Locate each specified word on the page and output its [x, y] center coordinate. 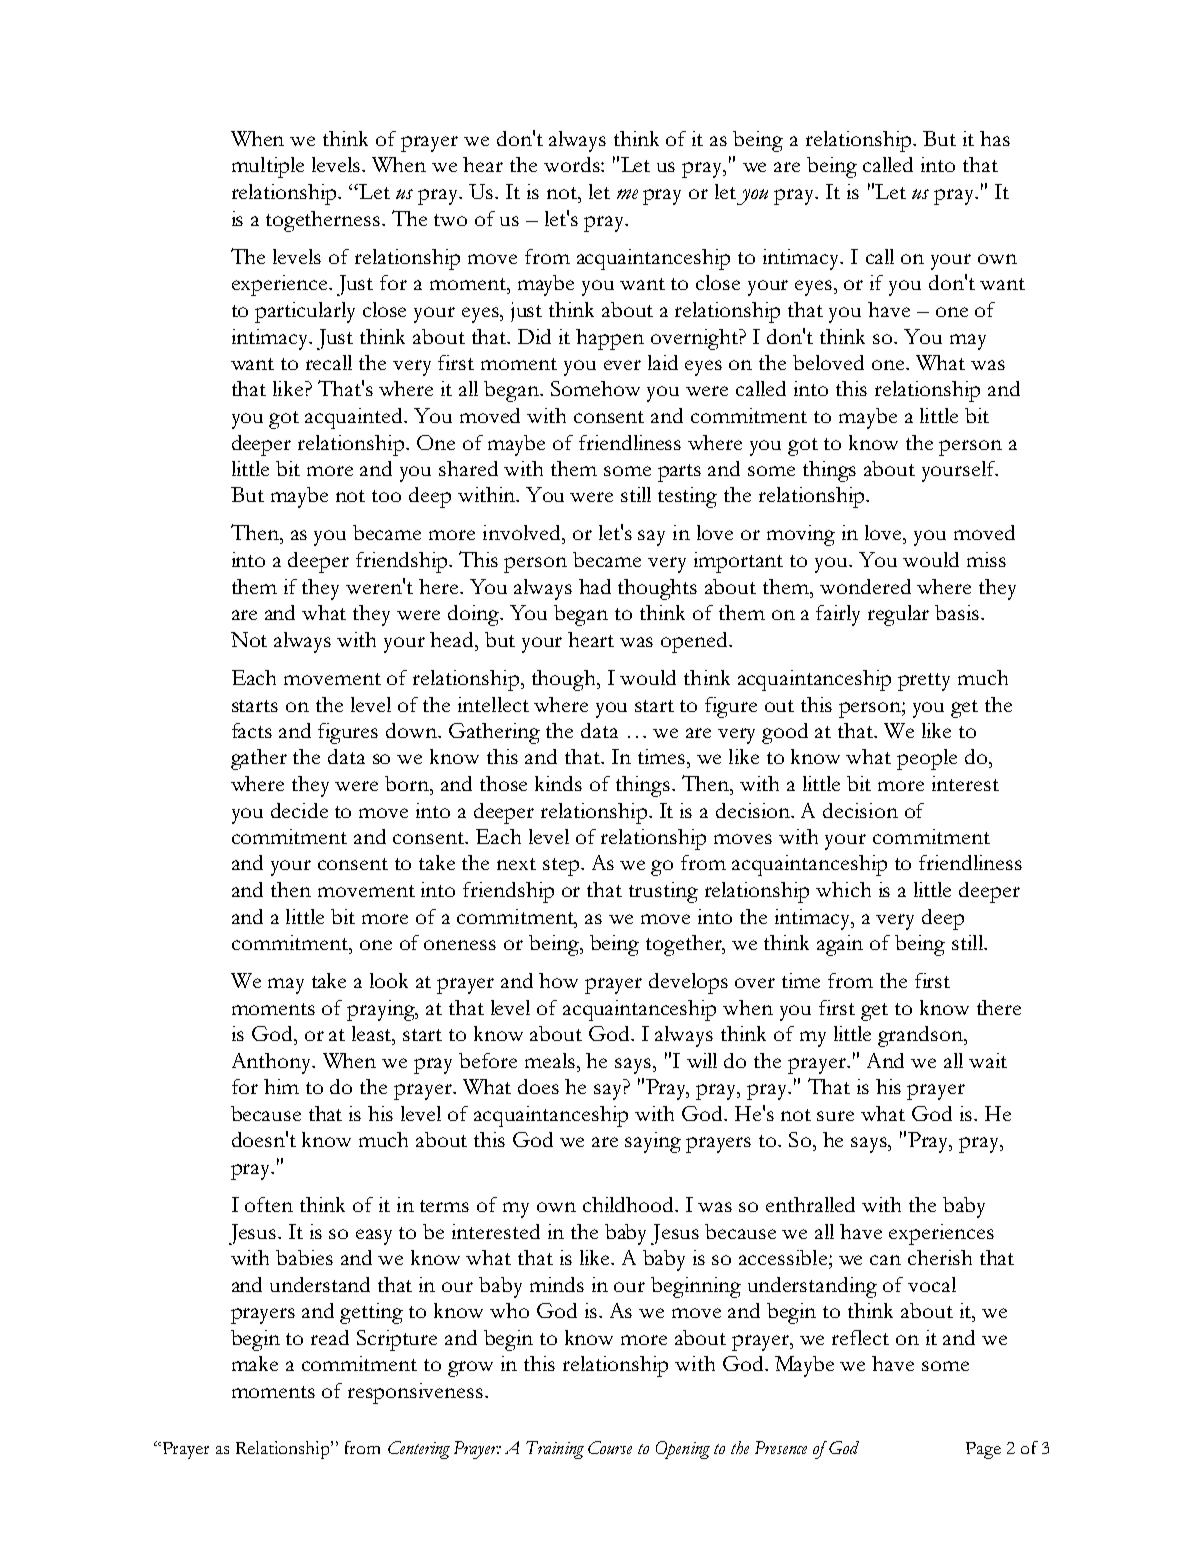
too [386, 496]
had [595, 586]
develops [688, 983]
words [573, 164]
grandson [921, 1036]
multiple [268, 167]
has [995, 138]
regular [898, 615]
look [389, 980]
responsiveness [417, 1393]
